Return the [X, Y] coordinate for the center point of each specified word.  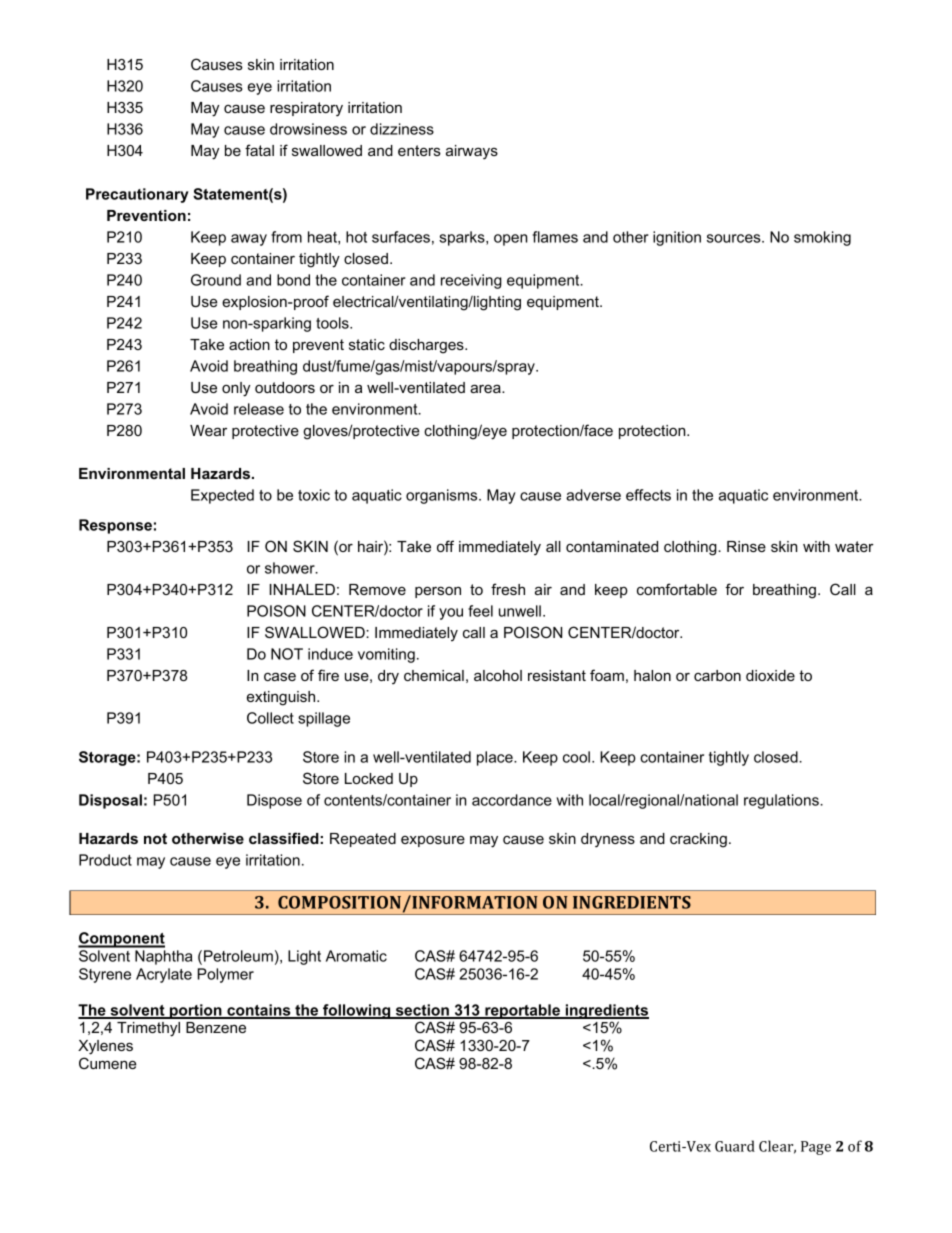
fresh [508, 589]
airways [472, 152]
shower [291, 568]
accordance [512, 800]
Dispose [274, 801]
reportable [522, 1011]
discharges [427, 346]
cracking [698, 840]
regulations [782, 801]
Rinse [746, 546]
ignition [677, 238]
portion [196, 1011]
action [249, 344]
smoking [822, 238]
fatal [259, 150]
